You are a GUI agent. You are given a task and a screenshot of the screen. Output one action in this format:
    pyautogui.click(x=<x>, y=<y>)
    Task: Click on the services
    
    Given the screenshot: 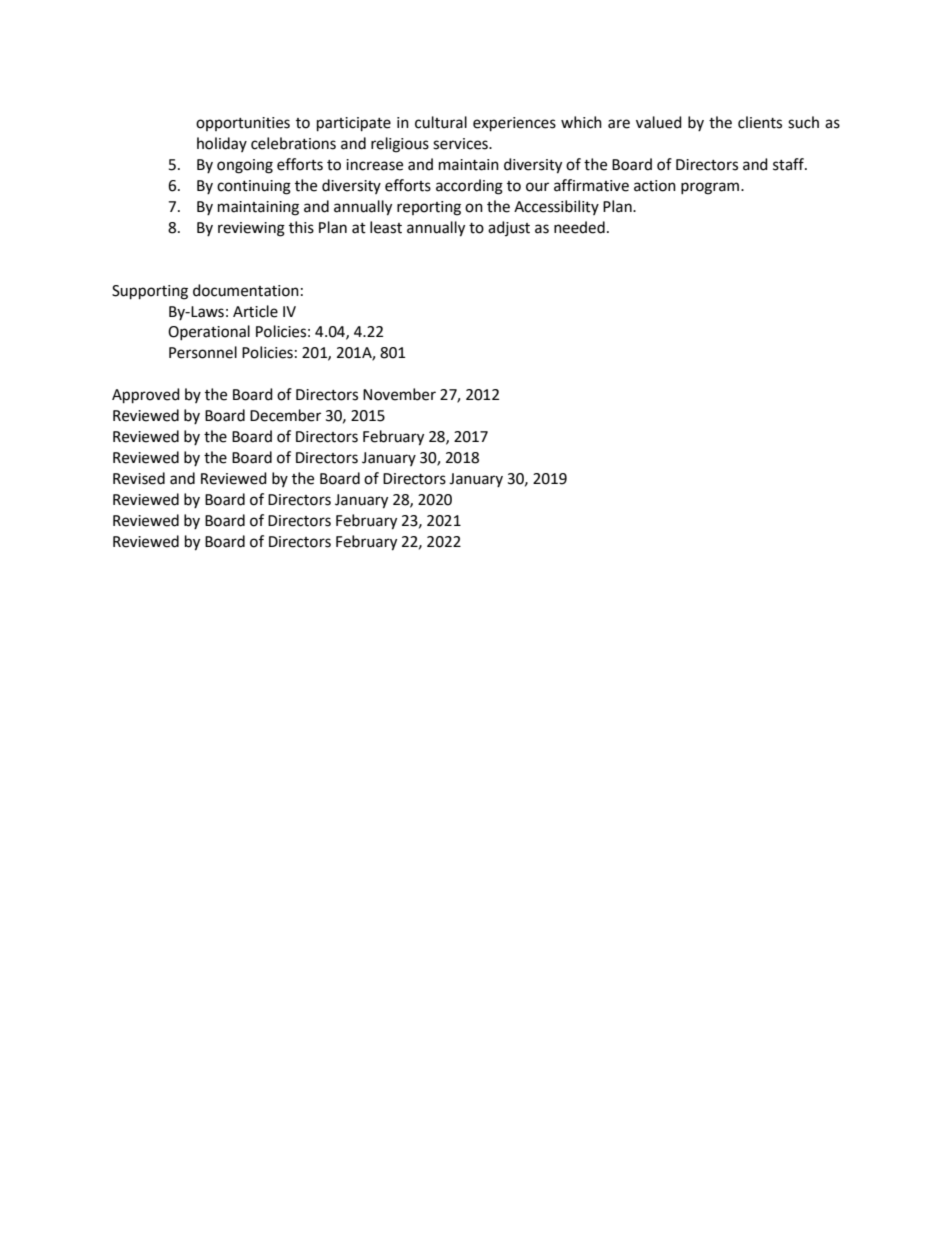 What is the action you would take?
    pyautogui.click(x=461, y=144)
